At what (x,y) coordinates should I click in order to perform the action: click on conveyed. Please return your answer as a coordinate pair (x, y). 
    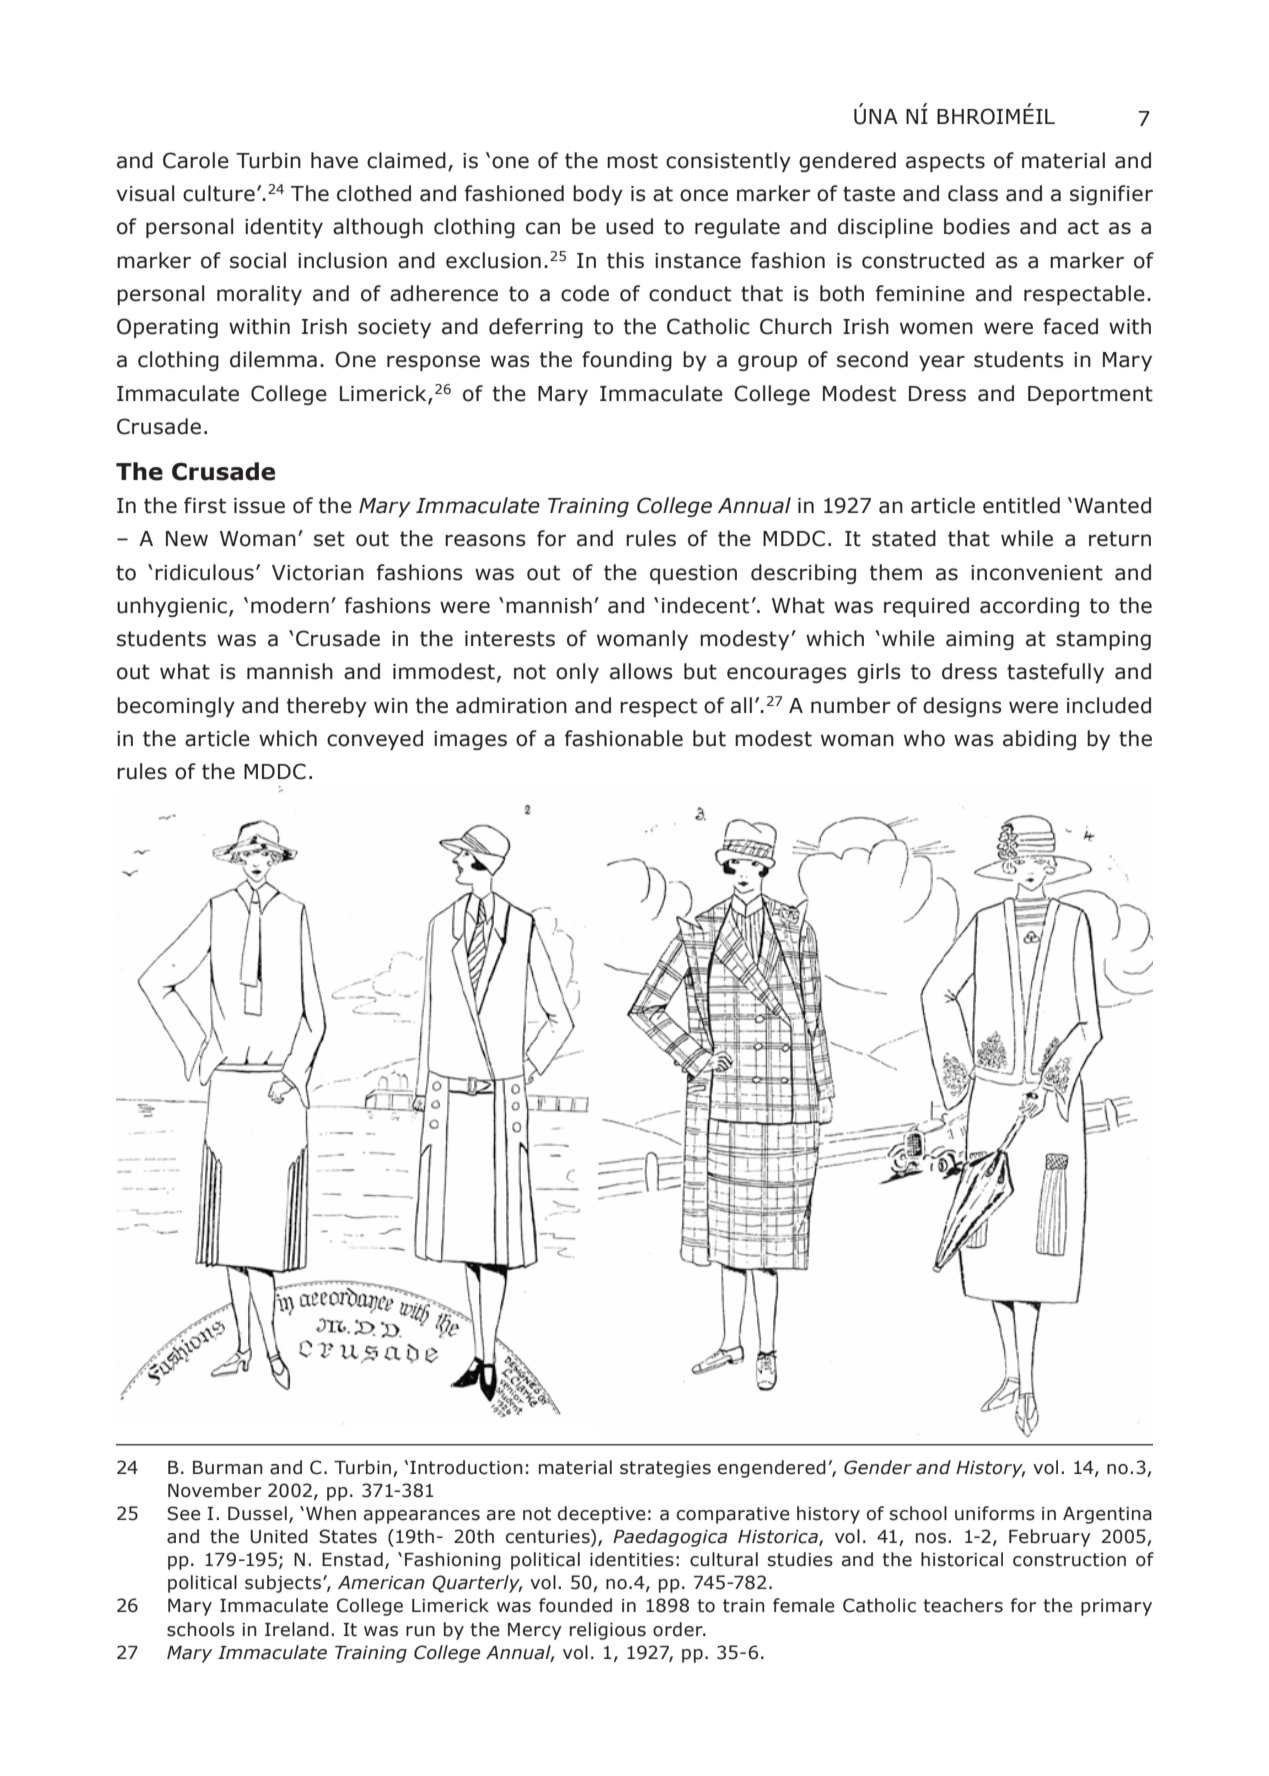
    Looking at the image, I should click on (375, 740).
